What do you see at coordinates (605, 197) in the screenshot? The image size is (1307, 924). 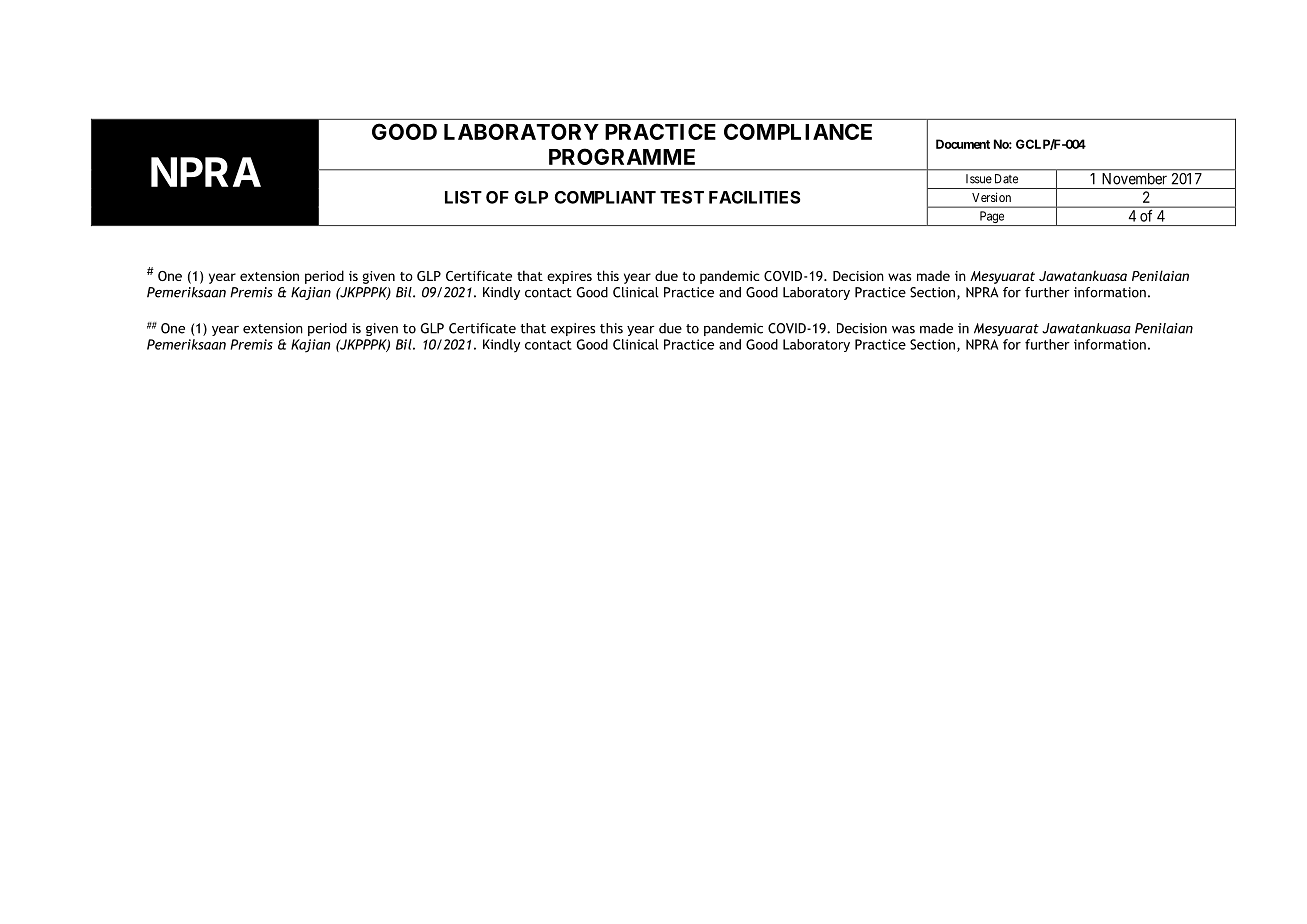 I see `COMPLIANT` at bounding box center [605, 197].
